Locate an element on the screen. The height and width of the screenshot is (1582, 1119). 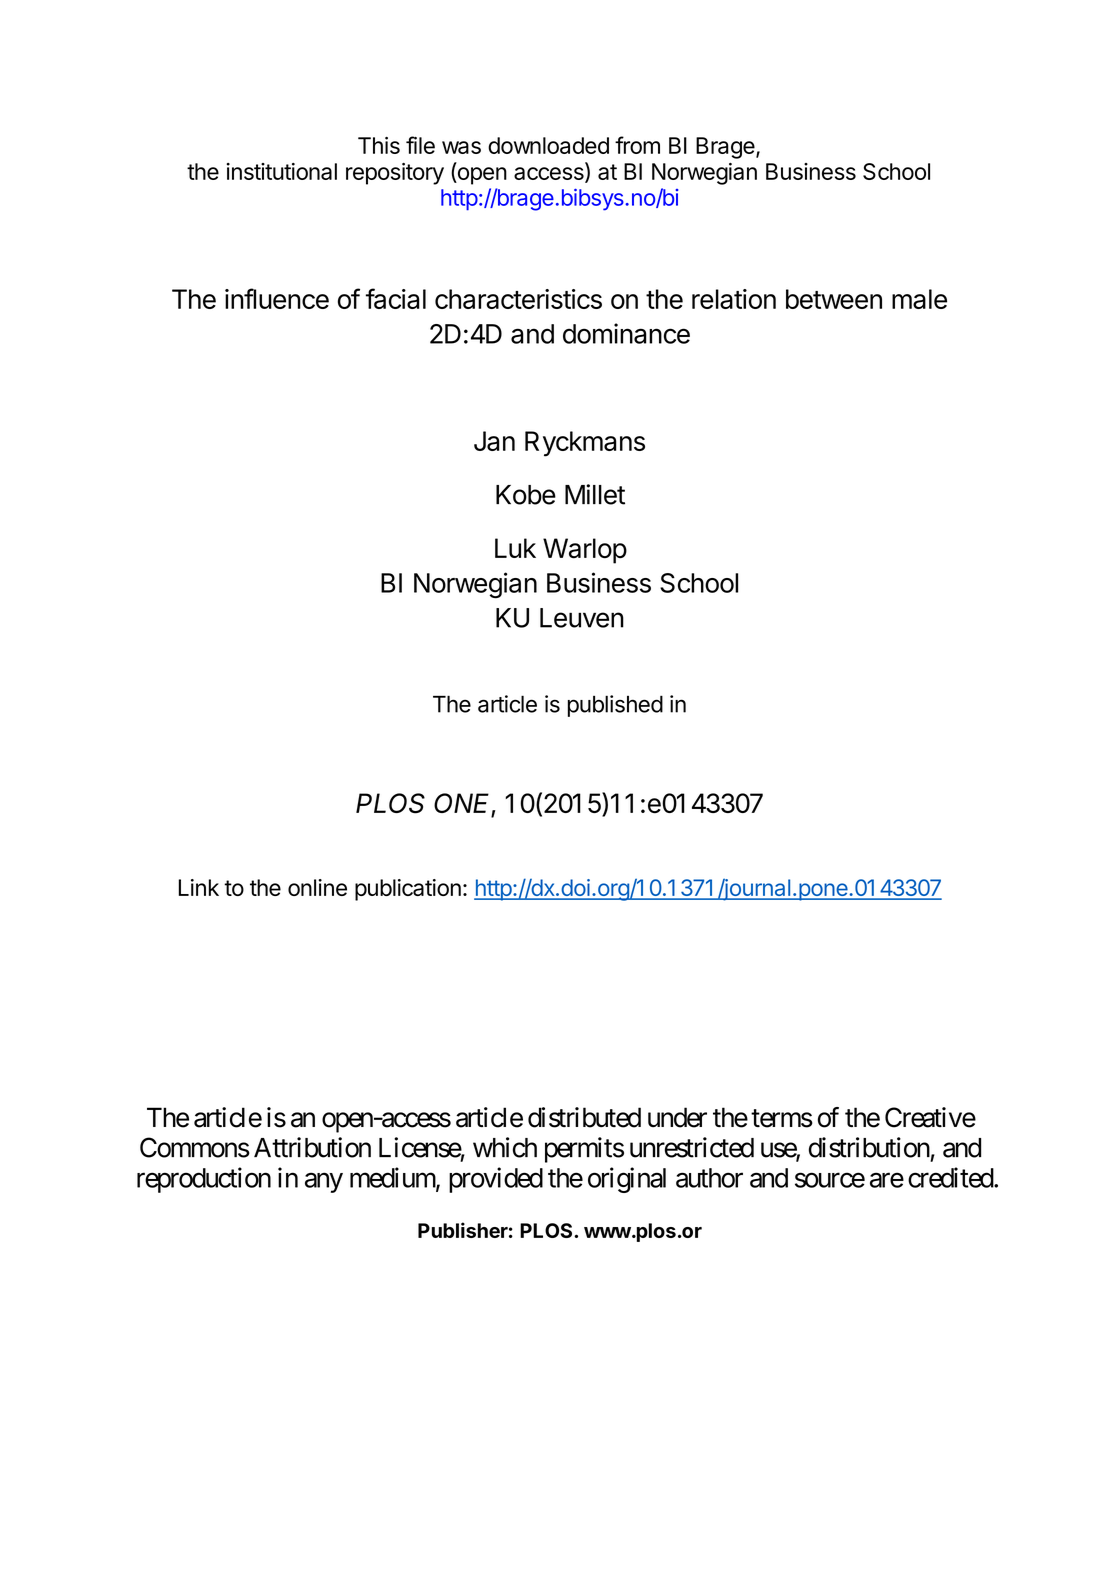
between is located at coordinates (834, 299).
